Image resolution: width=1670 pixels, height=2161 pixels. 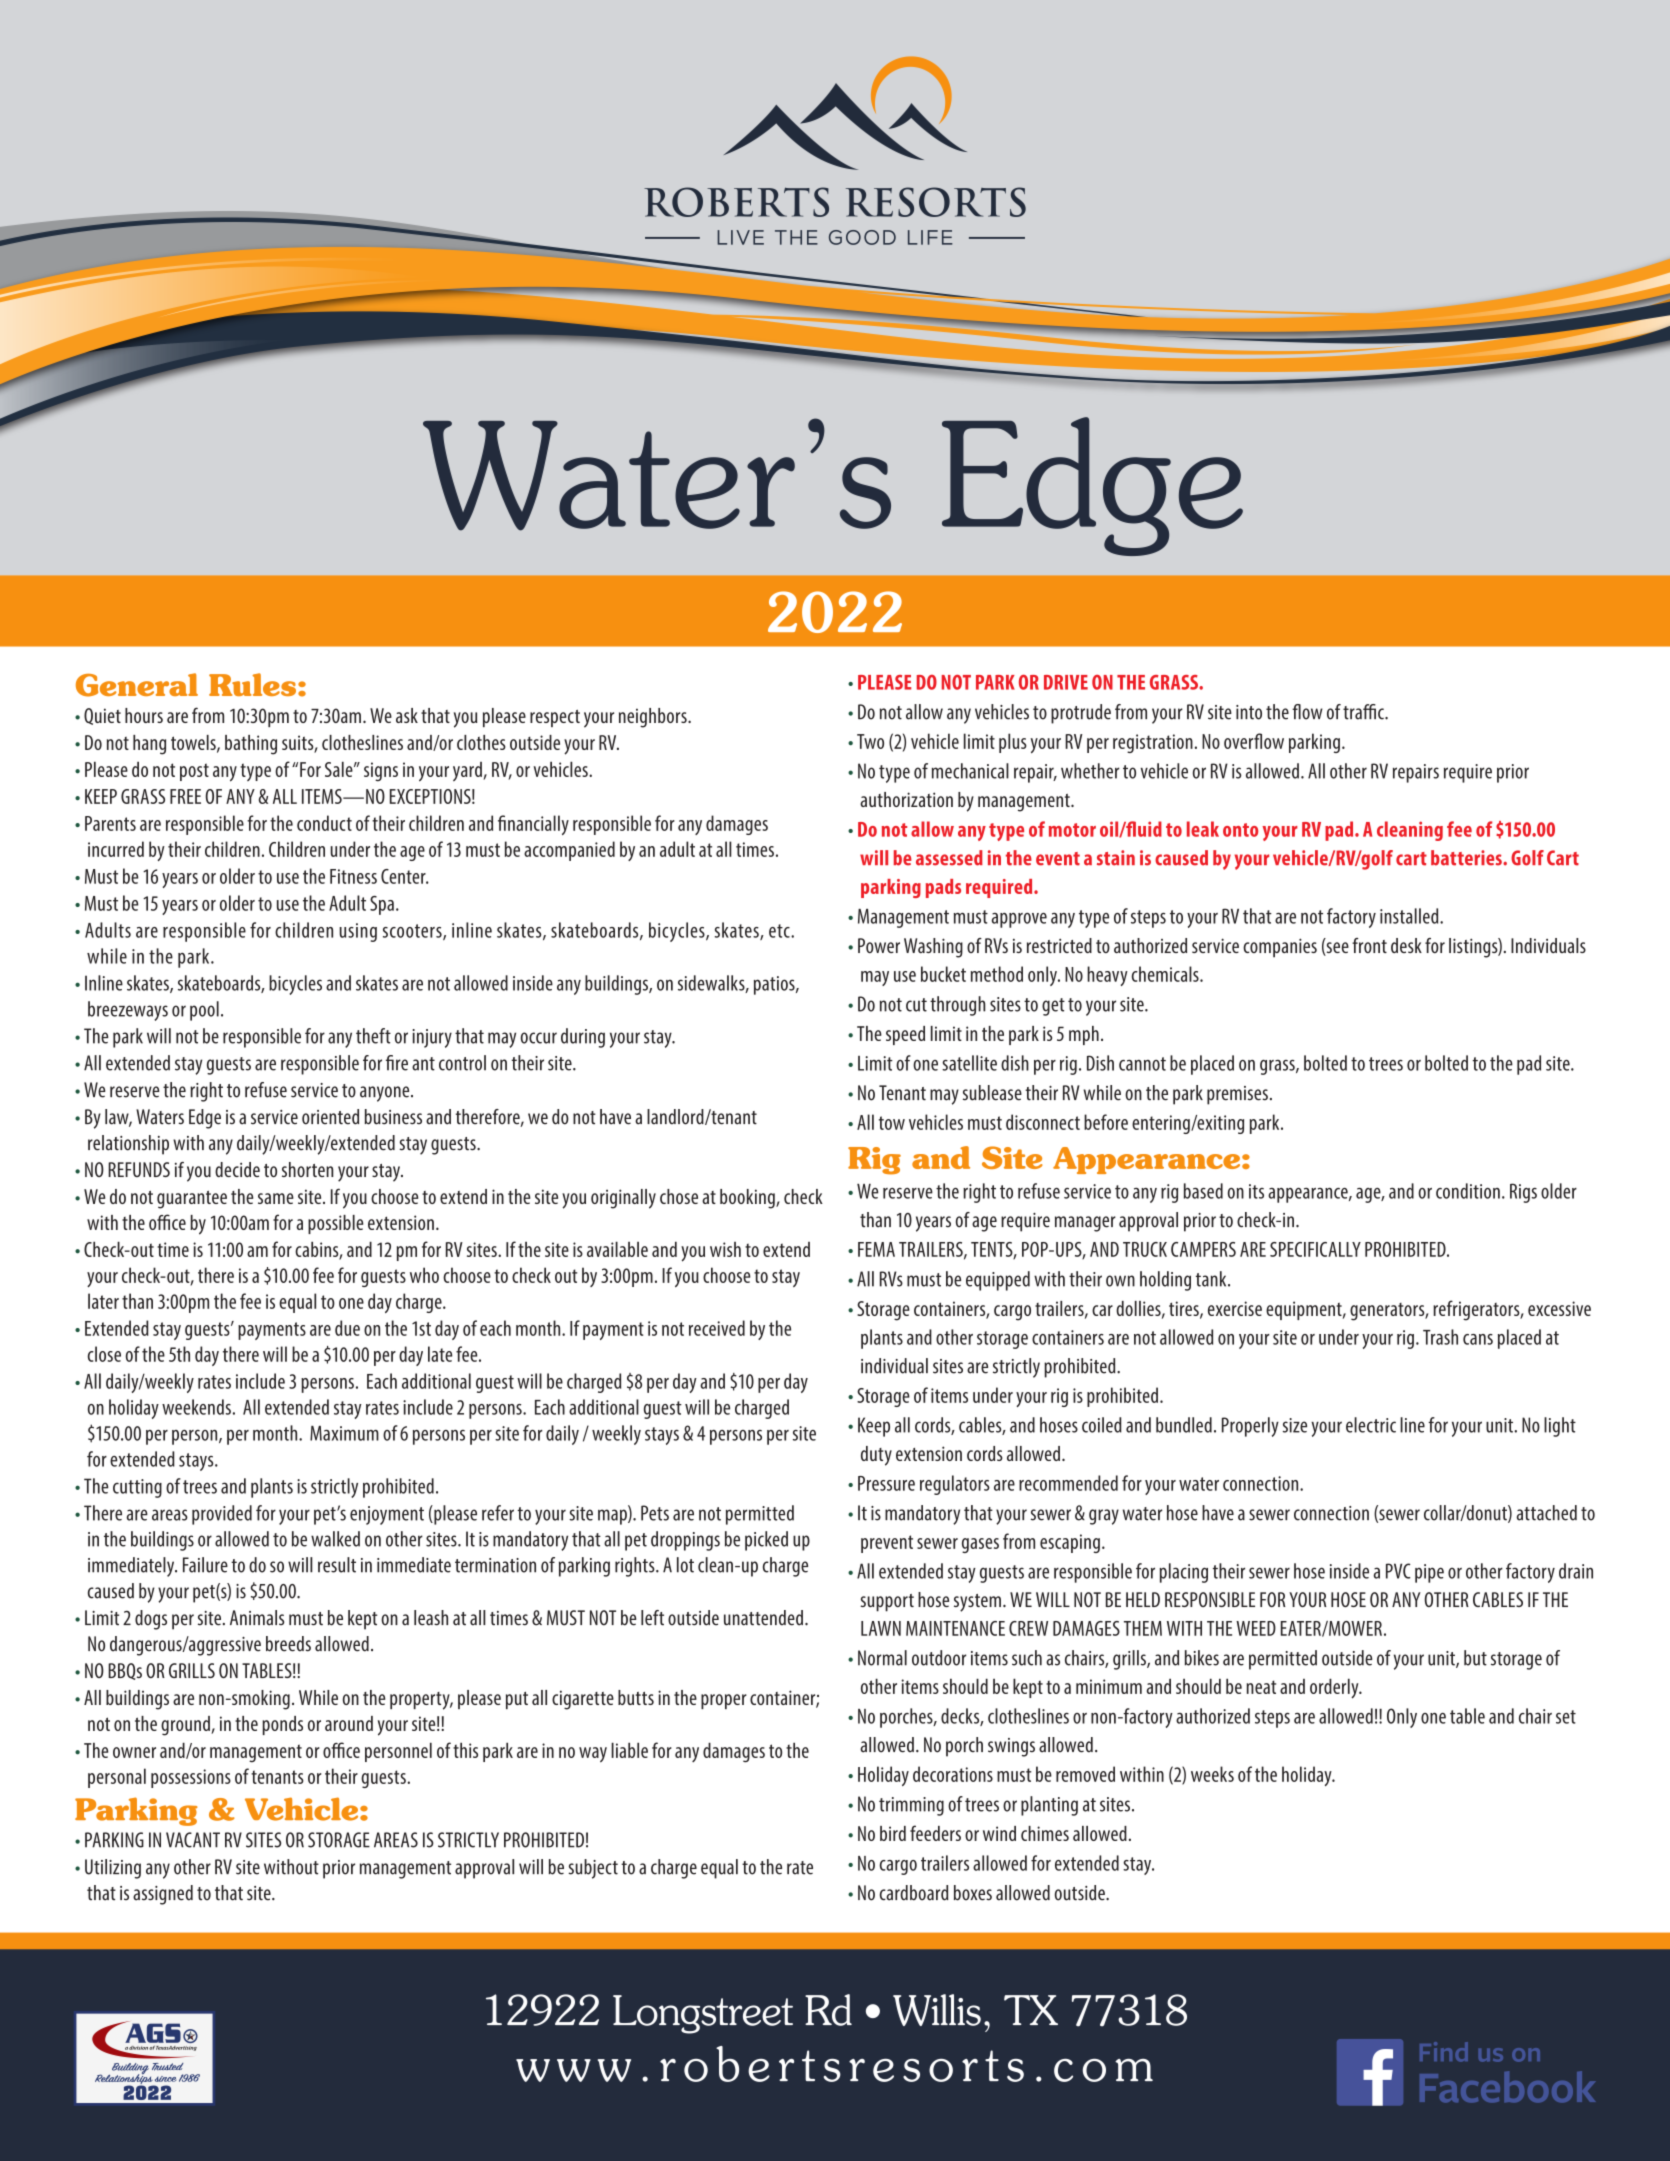 What do you see at coordinates (1398, 1571) in the image?
I see `PVC` at bounding box center [1398, 1571].
